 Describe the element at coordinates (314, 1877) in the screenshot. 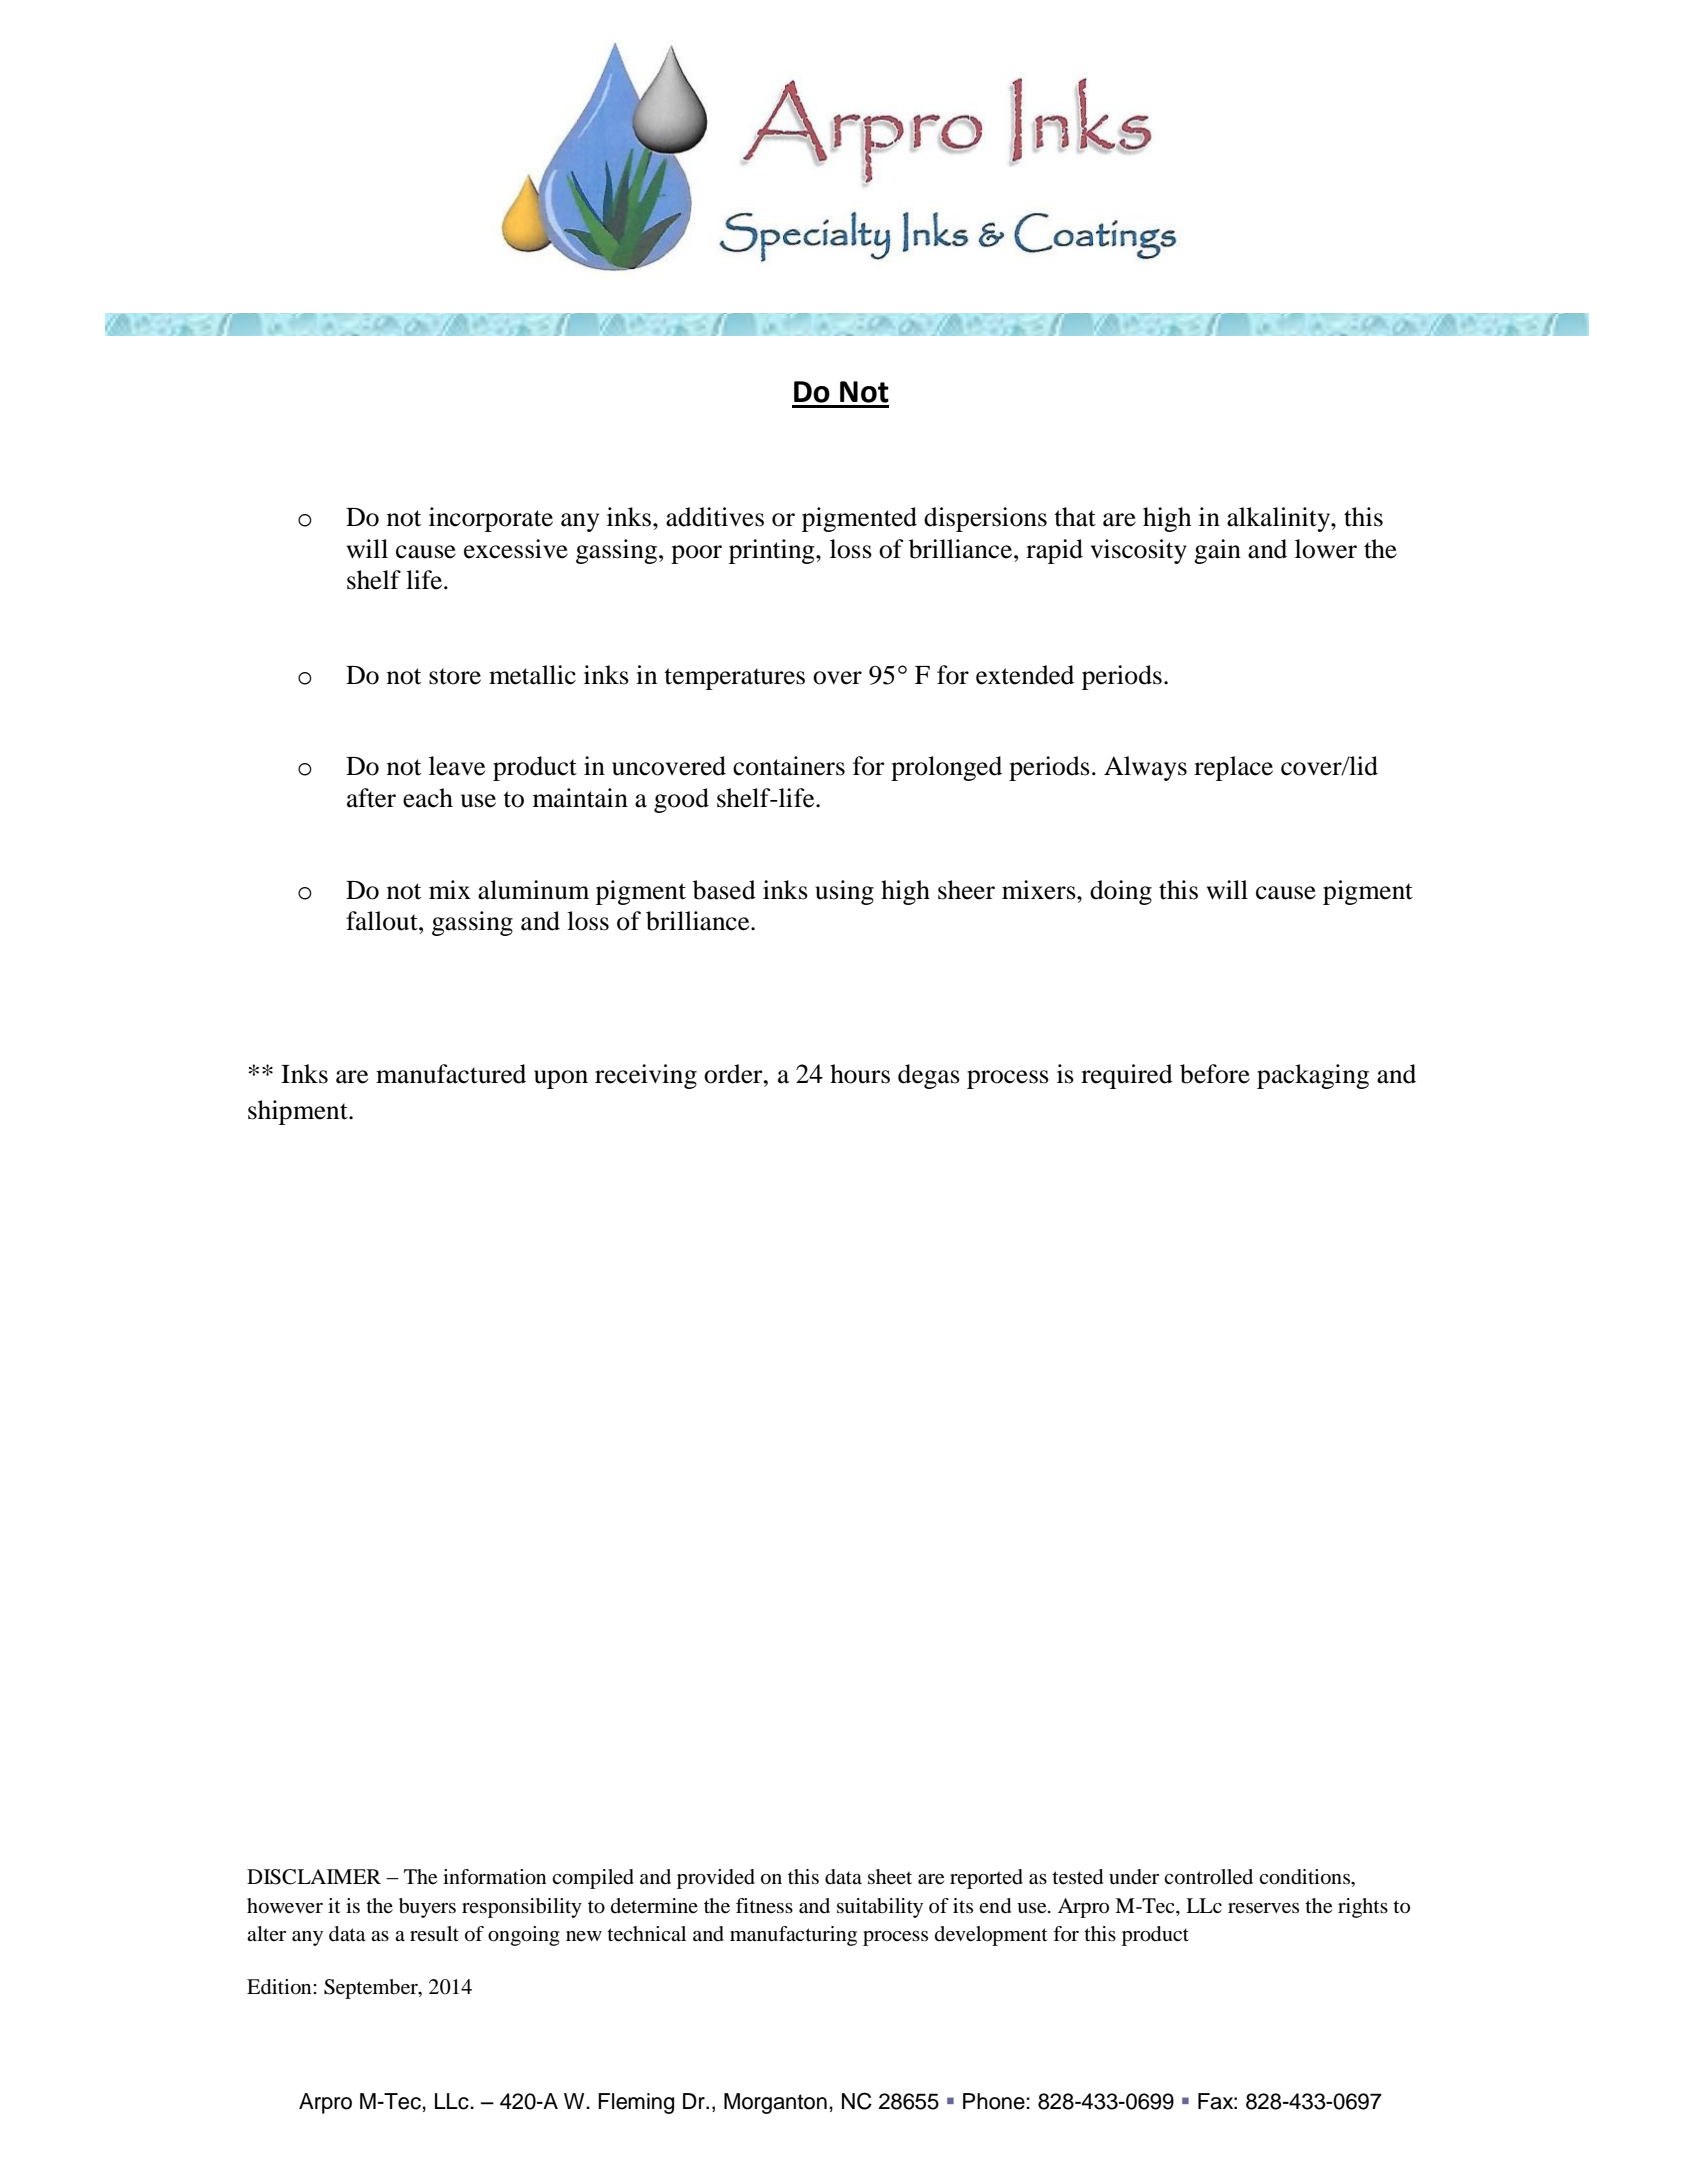

I see `DISCLAIMER` at that location.
